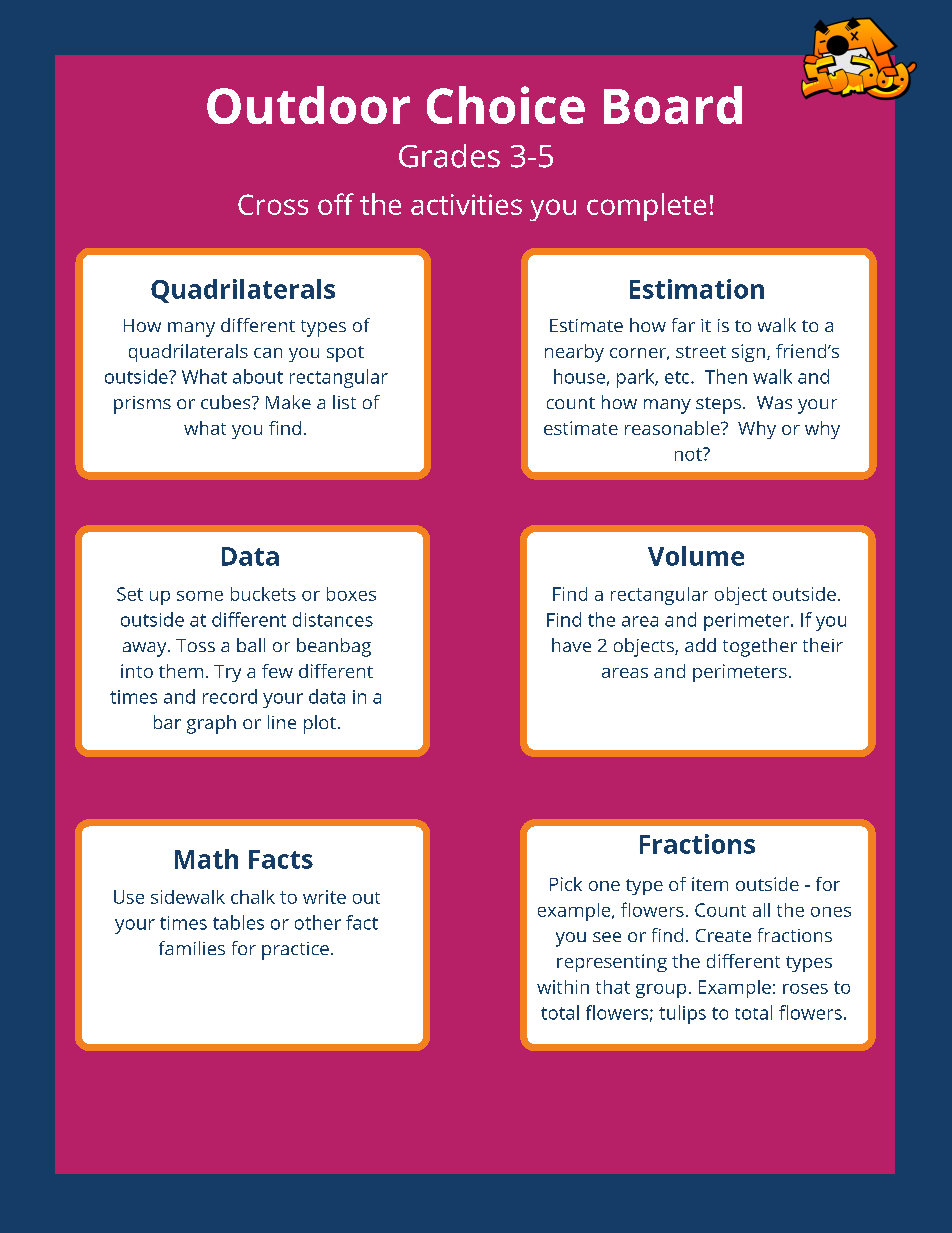  I want to click on families, so click(192, 948).
